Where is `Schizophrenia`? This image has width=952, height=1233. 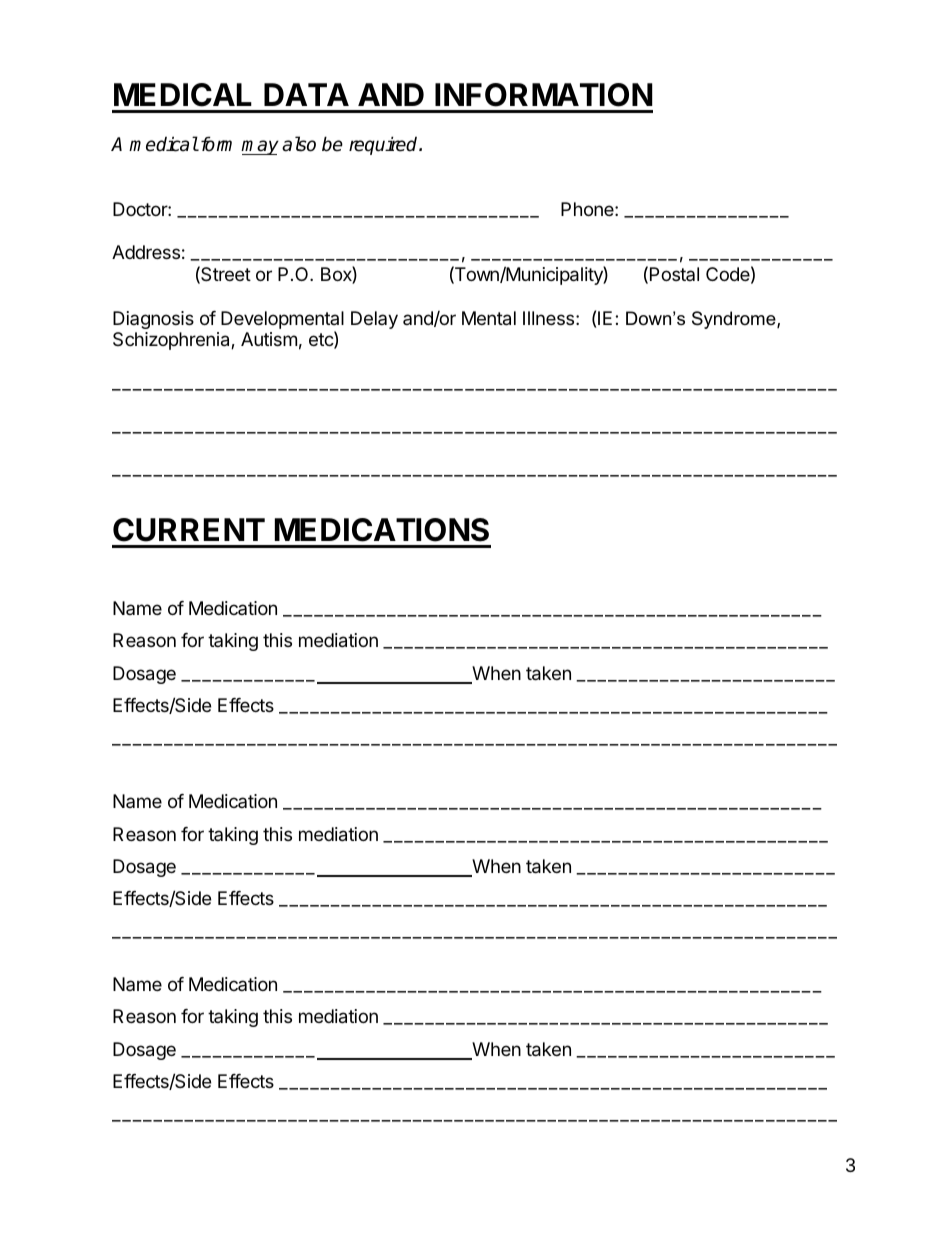 Schizophrenia is located at coordinates (172, 341).
